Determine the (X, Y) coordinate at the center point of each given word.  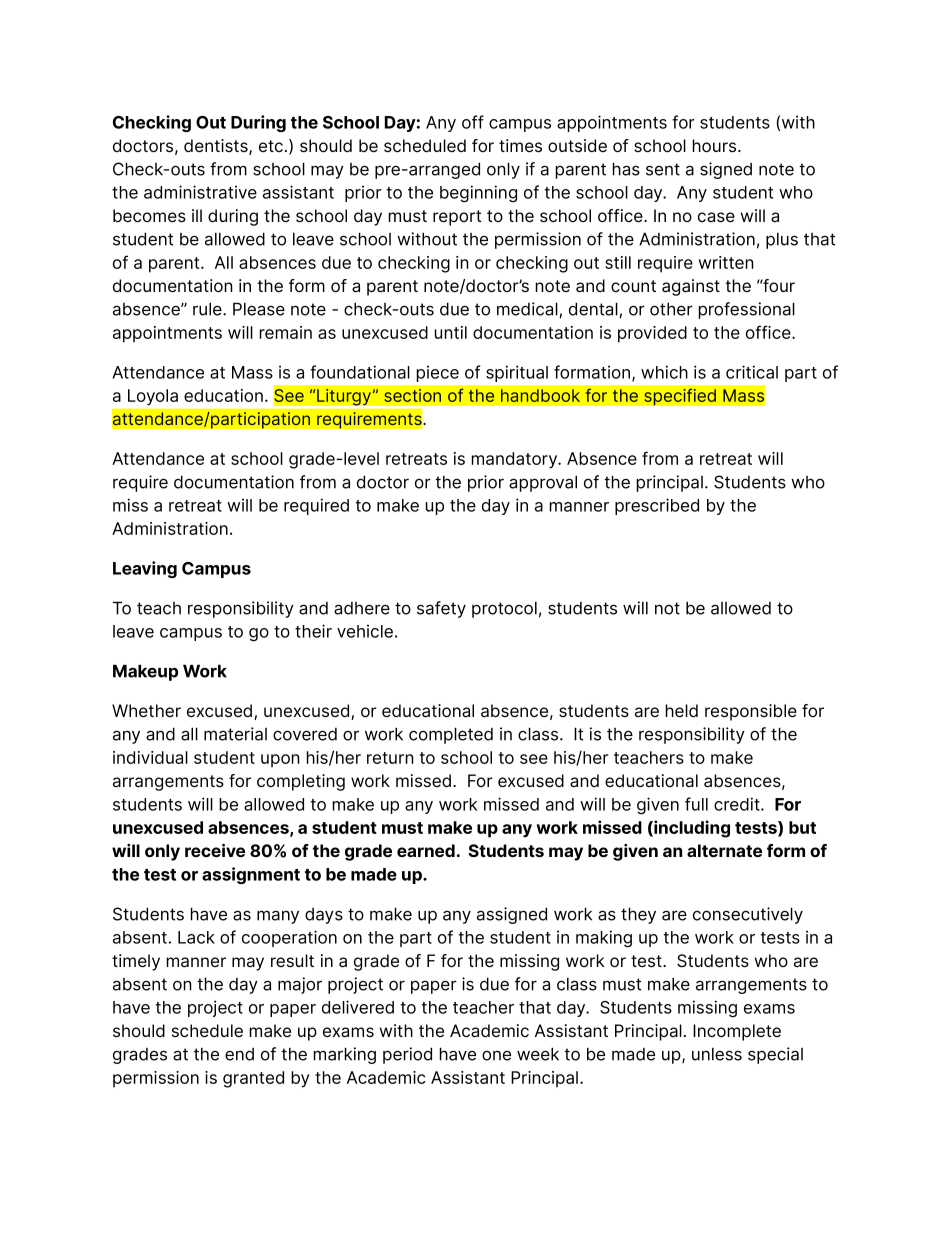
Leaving (145, 569)
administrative (200, 192)
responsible (751, 712)
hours (716, 145)
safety (441, 609)
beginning (478, 194)
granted (253, 1079)
